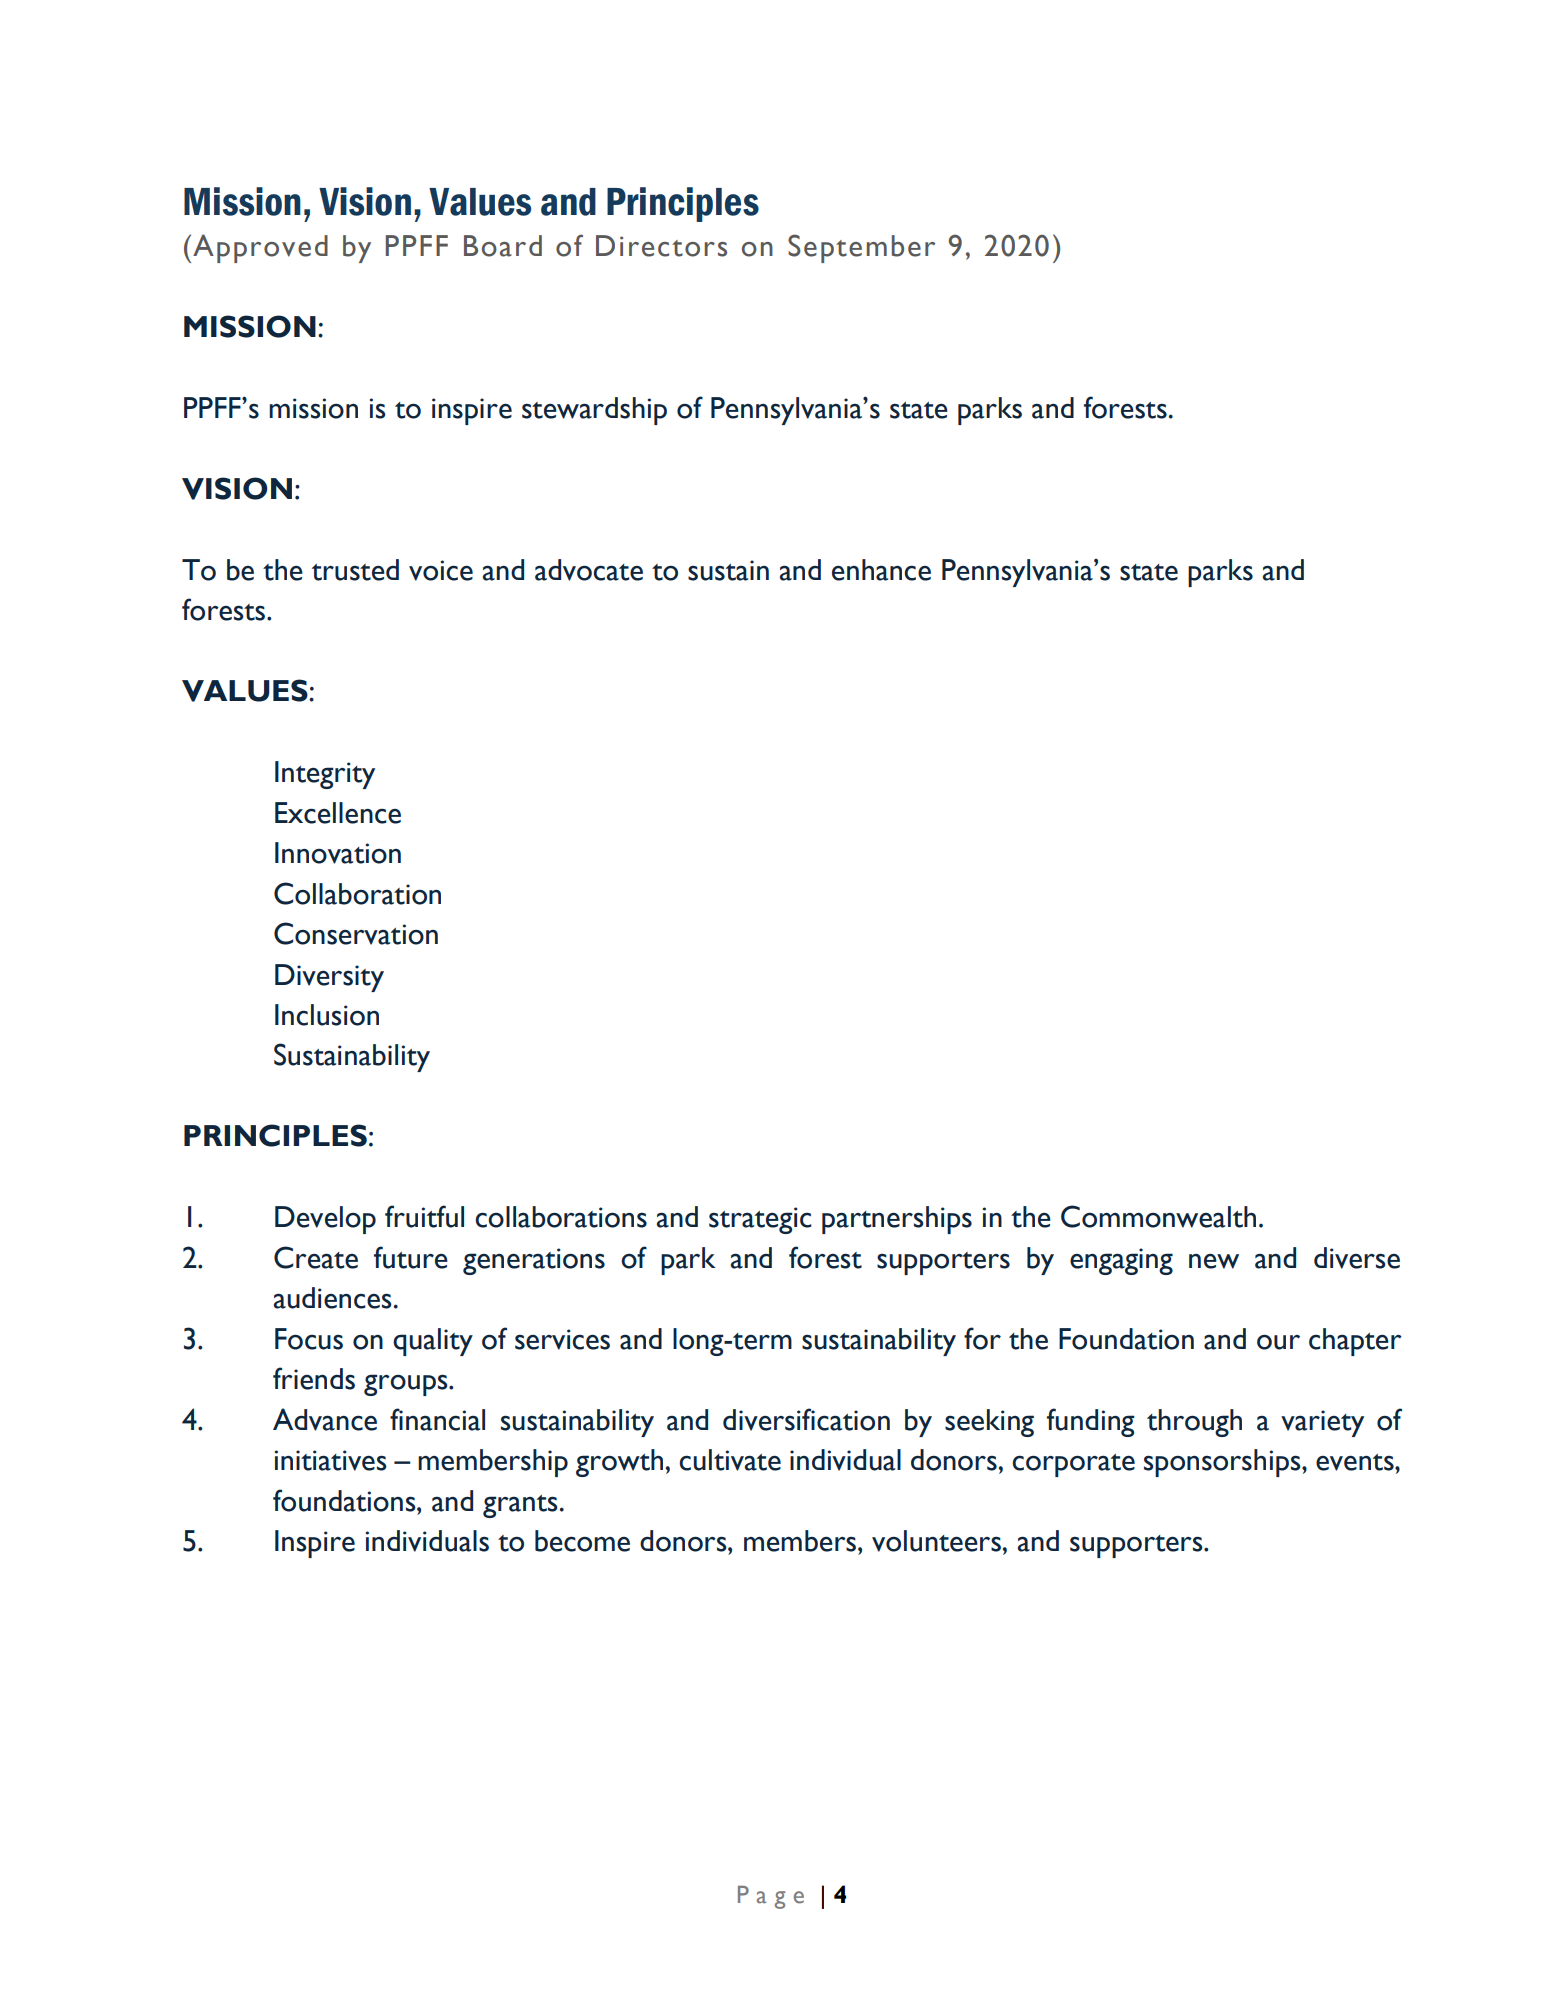 This document has width=1547, height=2002. I want to click on initiatives, so click(331, 1460).
